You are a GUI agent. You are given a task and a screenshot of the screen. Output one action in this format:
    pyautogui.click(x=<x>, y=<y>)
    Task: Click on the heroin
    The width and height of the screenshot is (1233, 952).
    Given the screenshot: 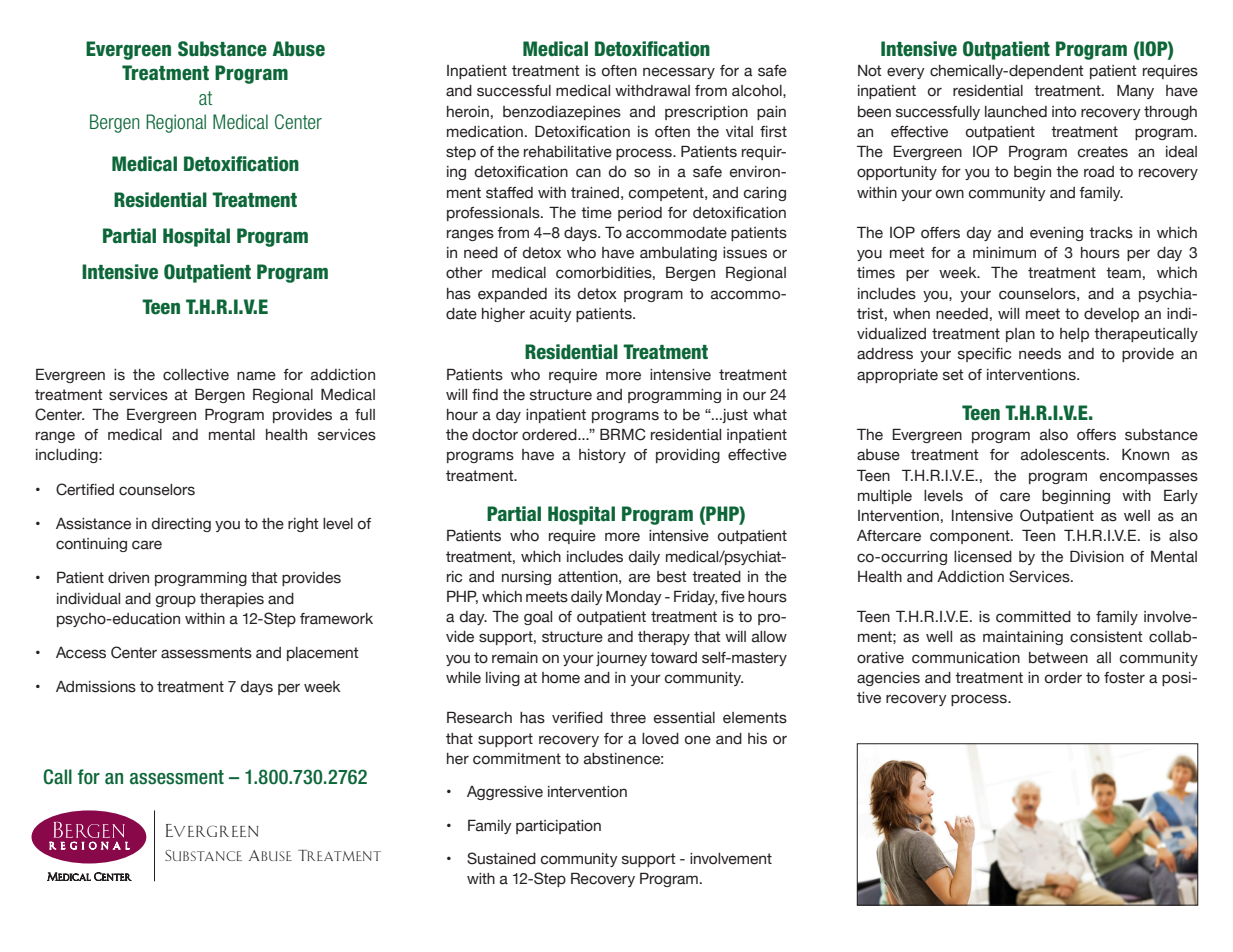 What is the action you would take?
    pyautogui.click(x=468, y=112)
